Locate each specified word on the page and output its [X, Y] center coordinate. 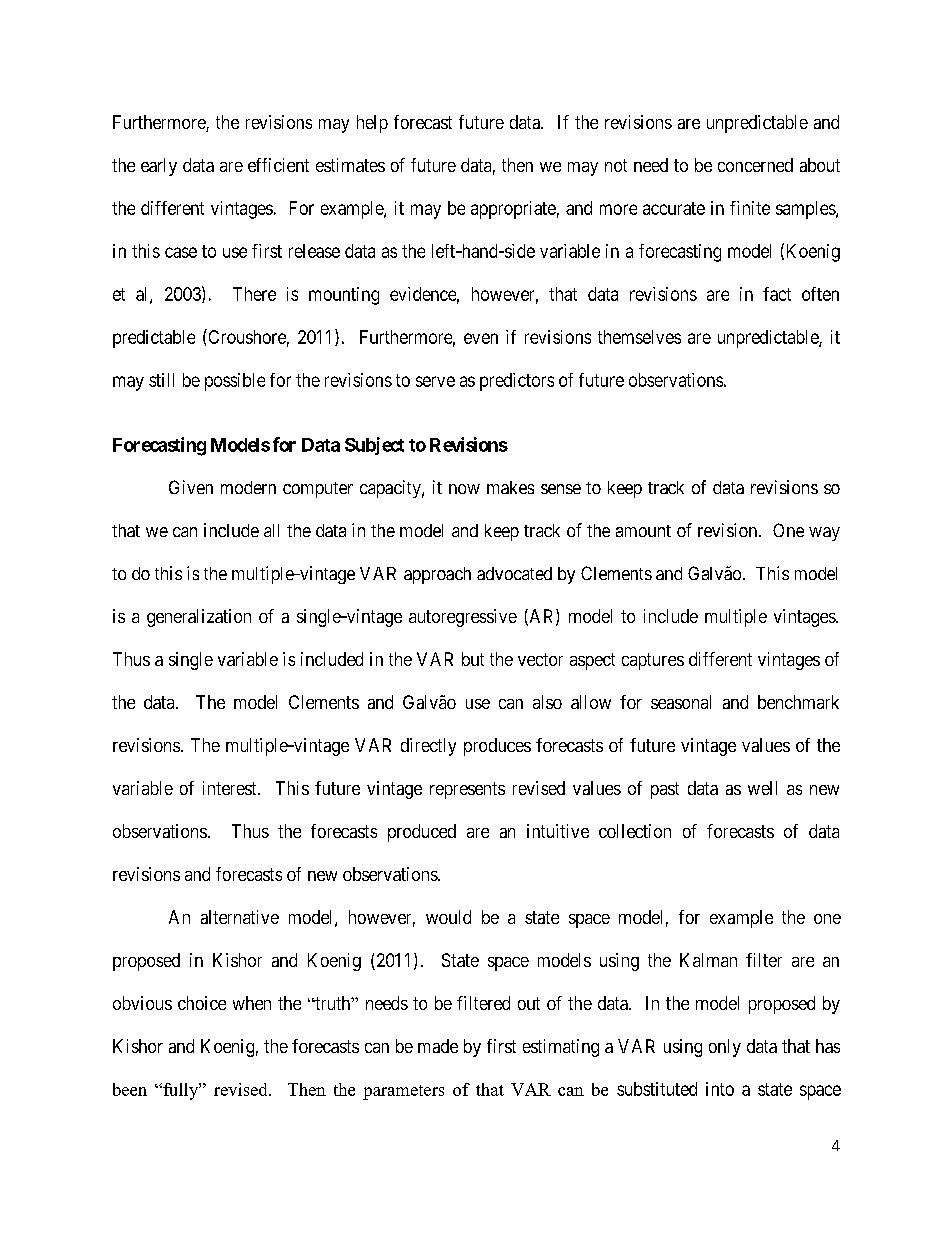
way [824, 534]
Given [191, 487]
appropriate [513, 210]
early [159, 167]
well [762, 788]
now [464, 489]
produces [497, 747]
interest [231, 788]
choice [202, 1003]
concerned [755, 165]
